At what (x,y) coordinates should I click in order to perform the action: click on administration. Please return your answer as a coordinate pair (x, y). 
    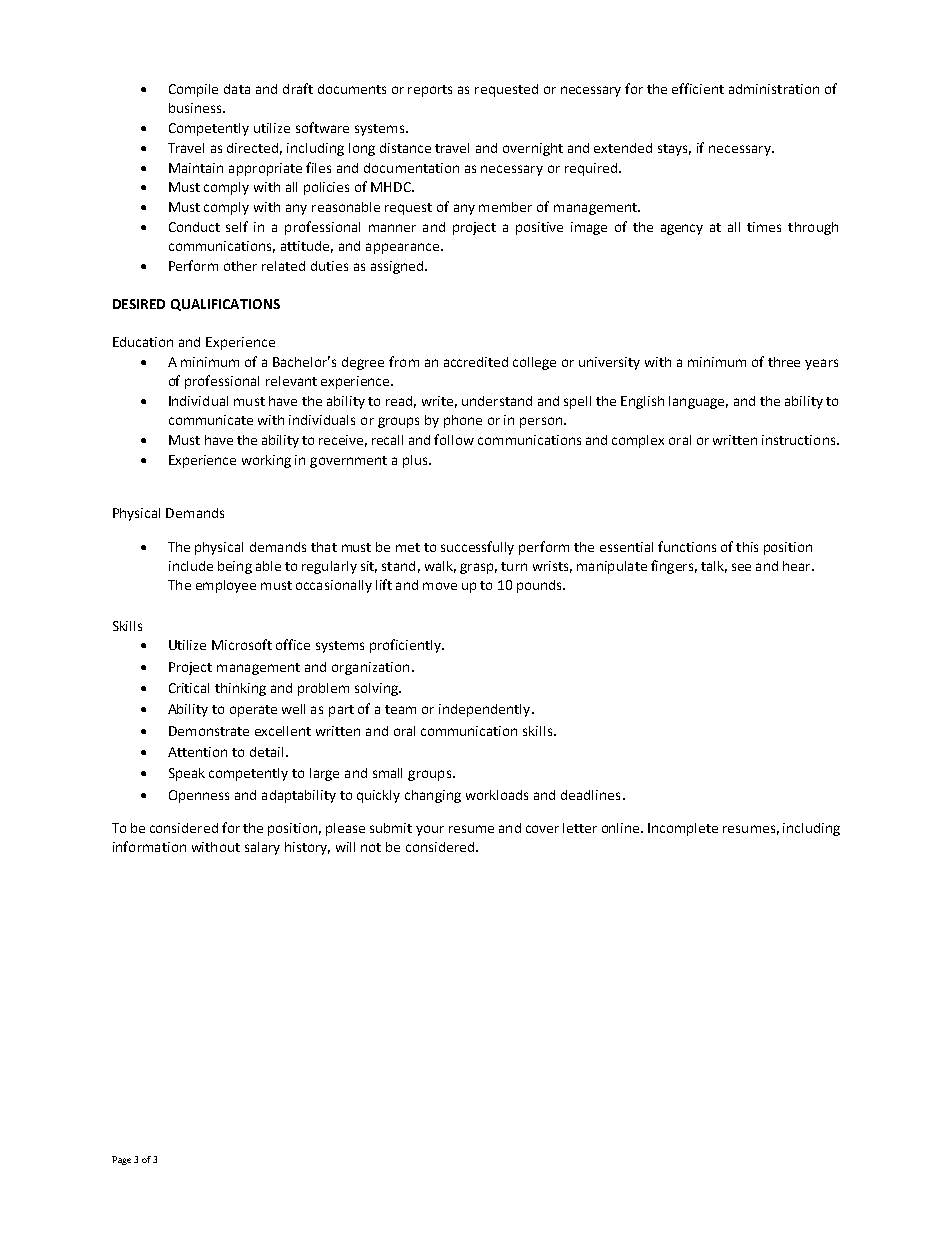
    Looking at the image, I should click on (774, 89).
